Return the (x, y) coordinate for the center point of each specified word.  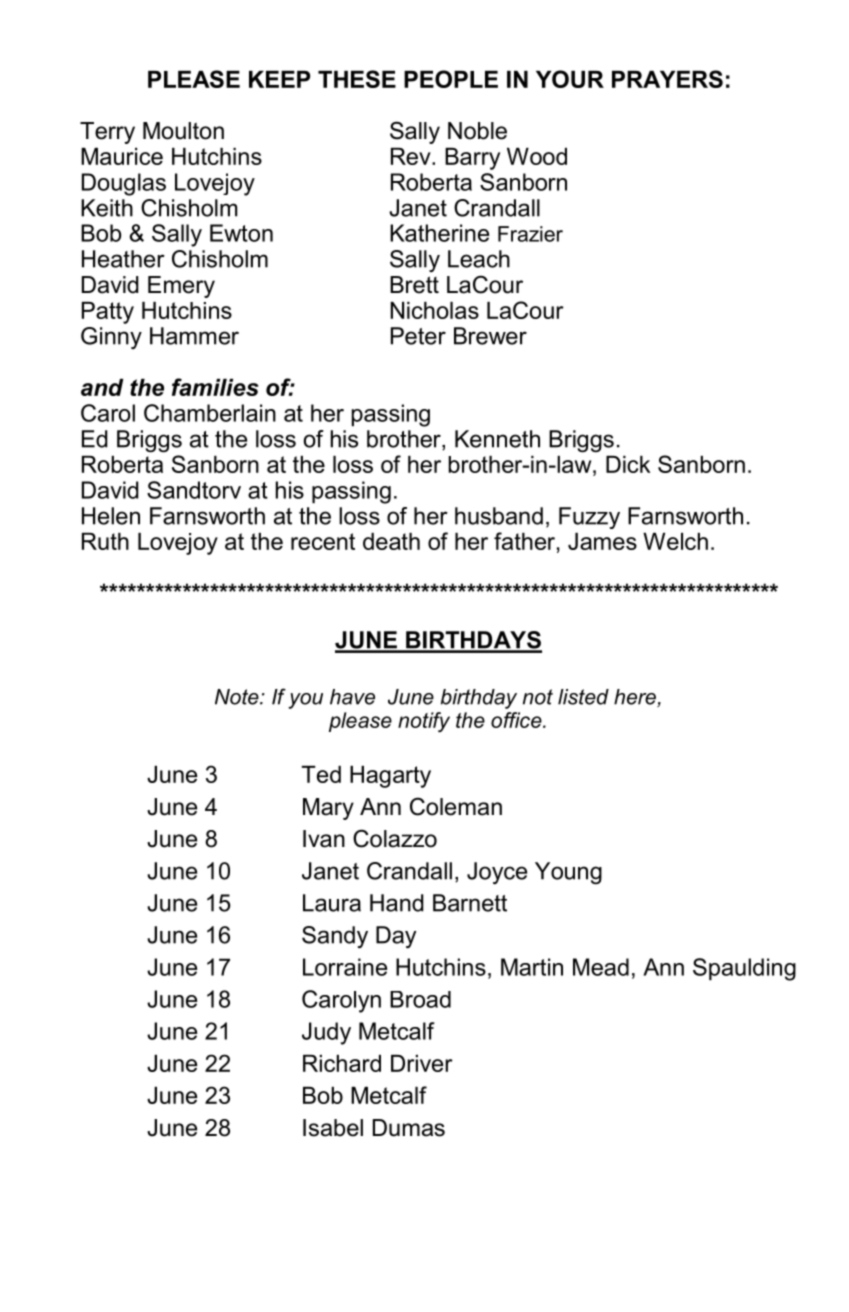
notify (424, 722)
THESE (357, 79)
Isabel (333, 1128)
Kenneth (497, 439)
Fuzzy (589, 518)
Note (238, 697)
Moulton (183, 131)
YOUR (570, 79)
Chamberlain (210, 413)
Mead (601, 967)
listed (583, 697)
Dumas (409, 1128)
